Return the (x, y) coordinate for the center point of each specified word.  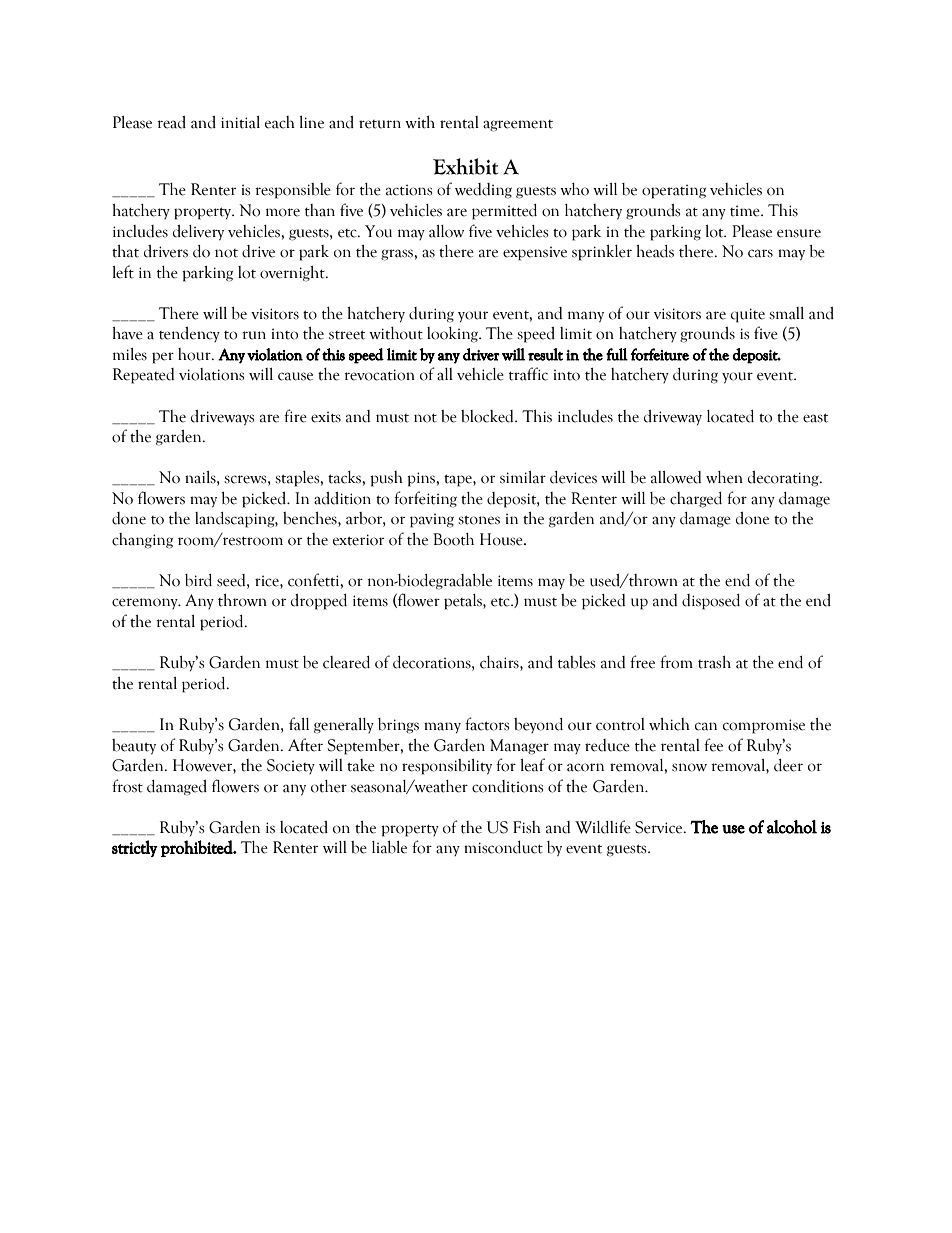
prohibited (198, 848)
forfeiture (660, 354)
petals (464, 602)
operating (674, 192)
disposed (711, 602)
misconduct (503, 847)
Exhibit (465, 166)
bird (198, 580)
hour (195, 354)
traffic (528, 374)
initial (240, 122)
